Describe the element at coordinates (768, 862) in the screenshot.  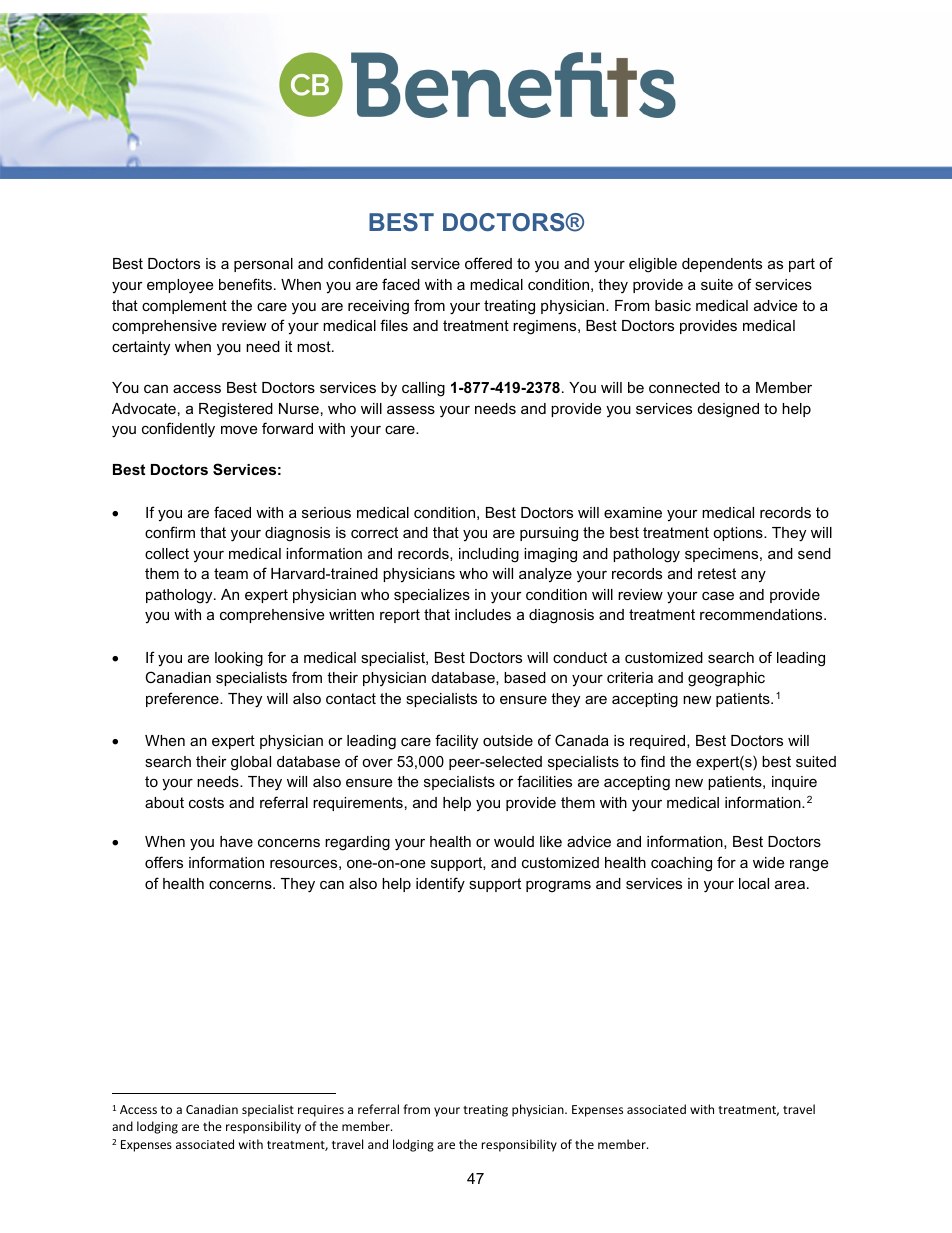
I see `wide` at that location.
